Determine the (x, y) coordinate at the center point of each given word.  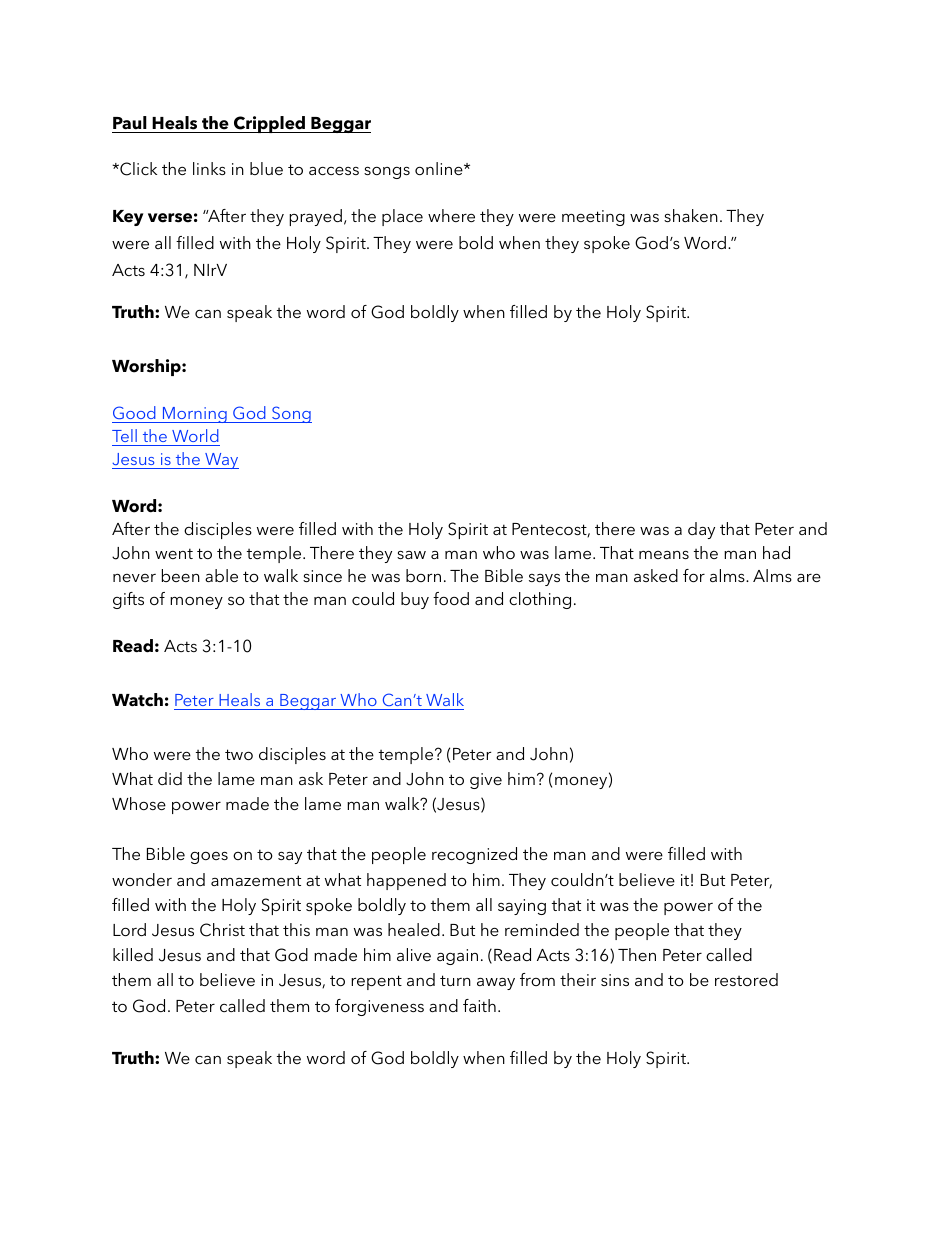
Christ (222, 930)
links (209, 168)
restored (746, 979)
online (440, 168)
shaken (691, 215)
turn (455, 980)
